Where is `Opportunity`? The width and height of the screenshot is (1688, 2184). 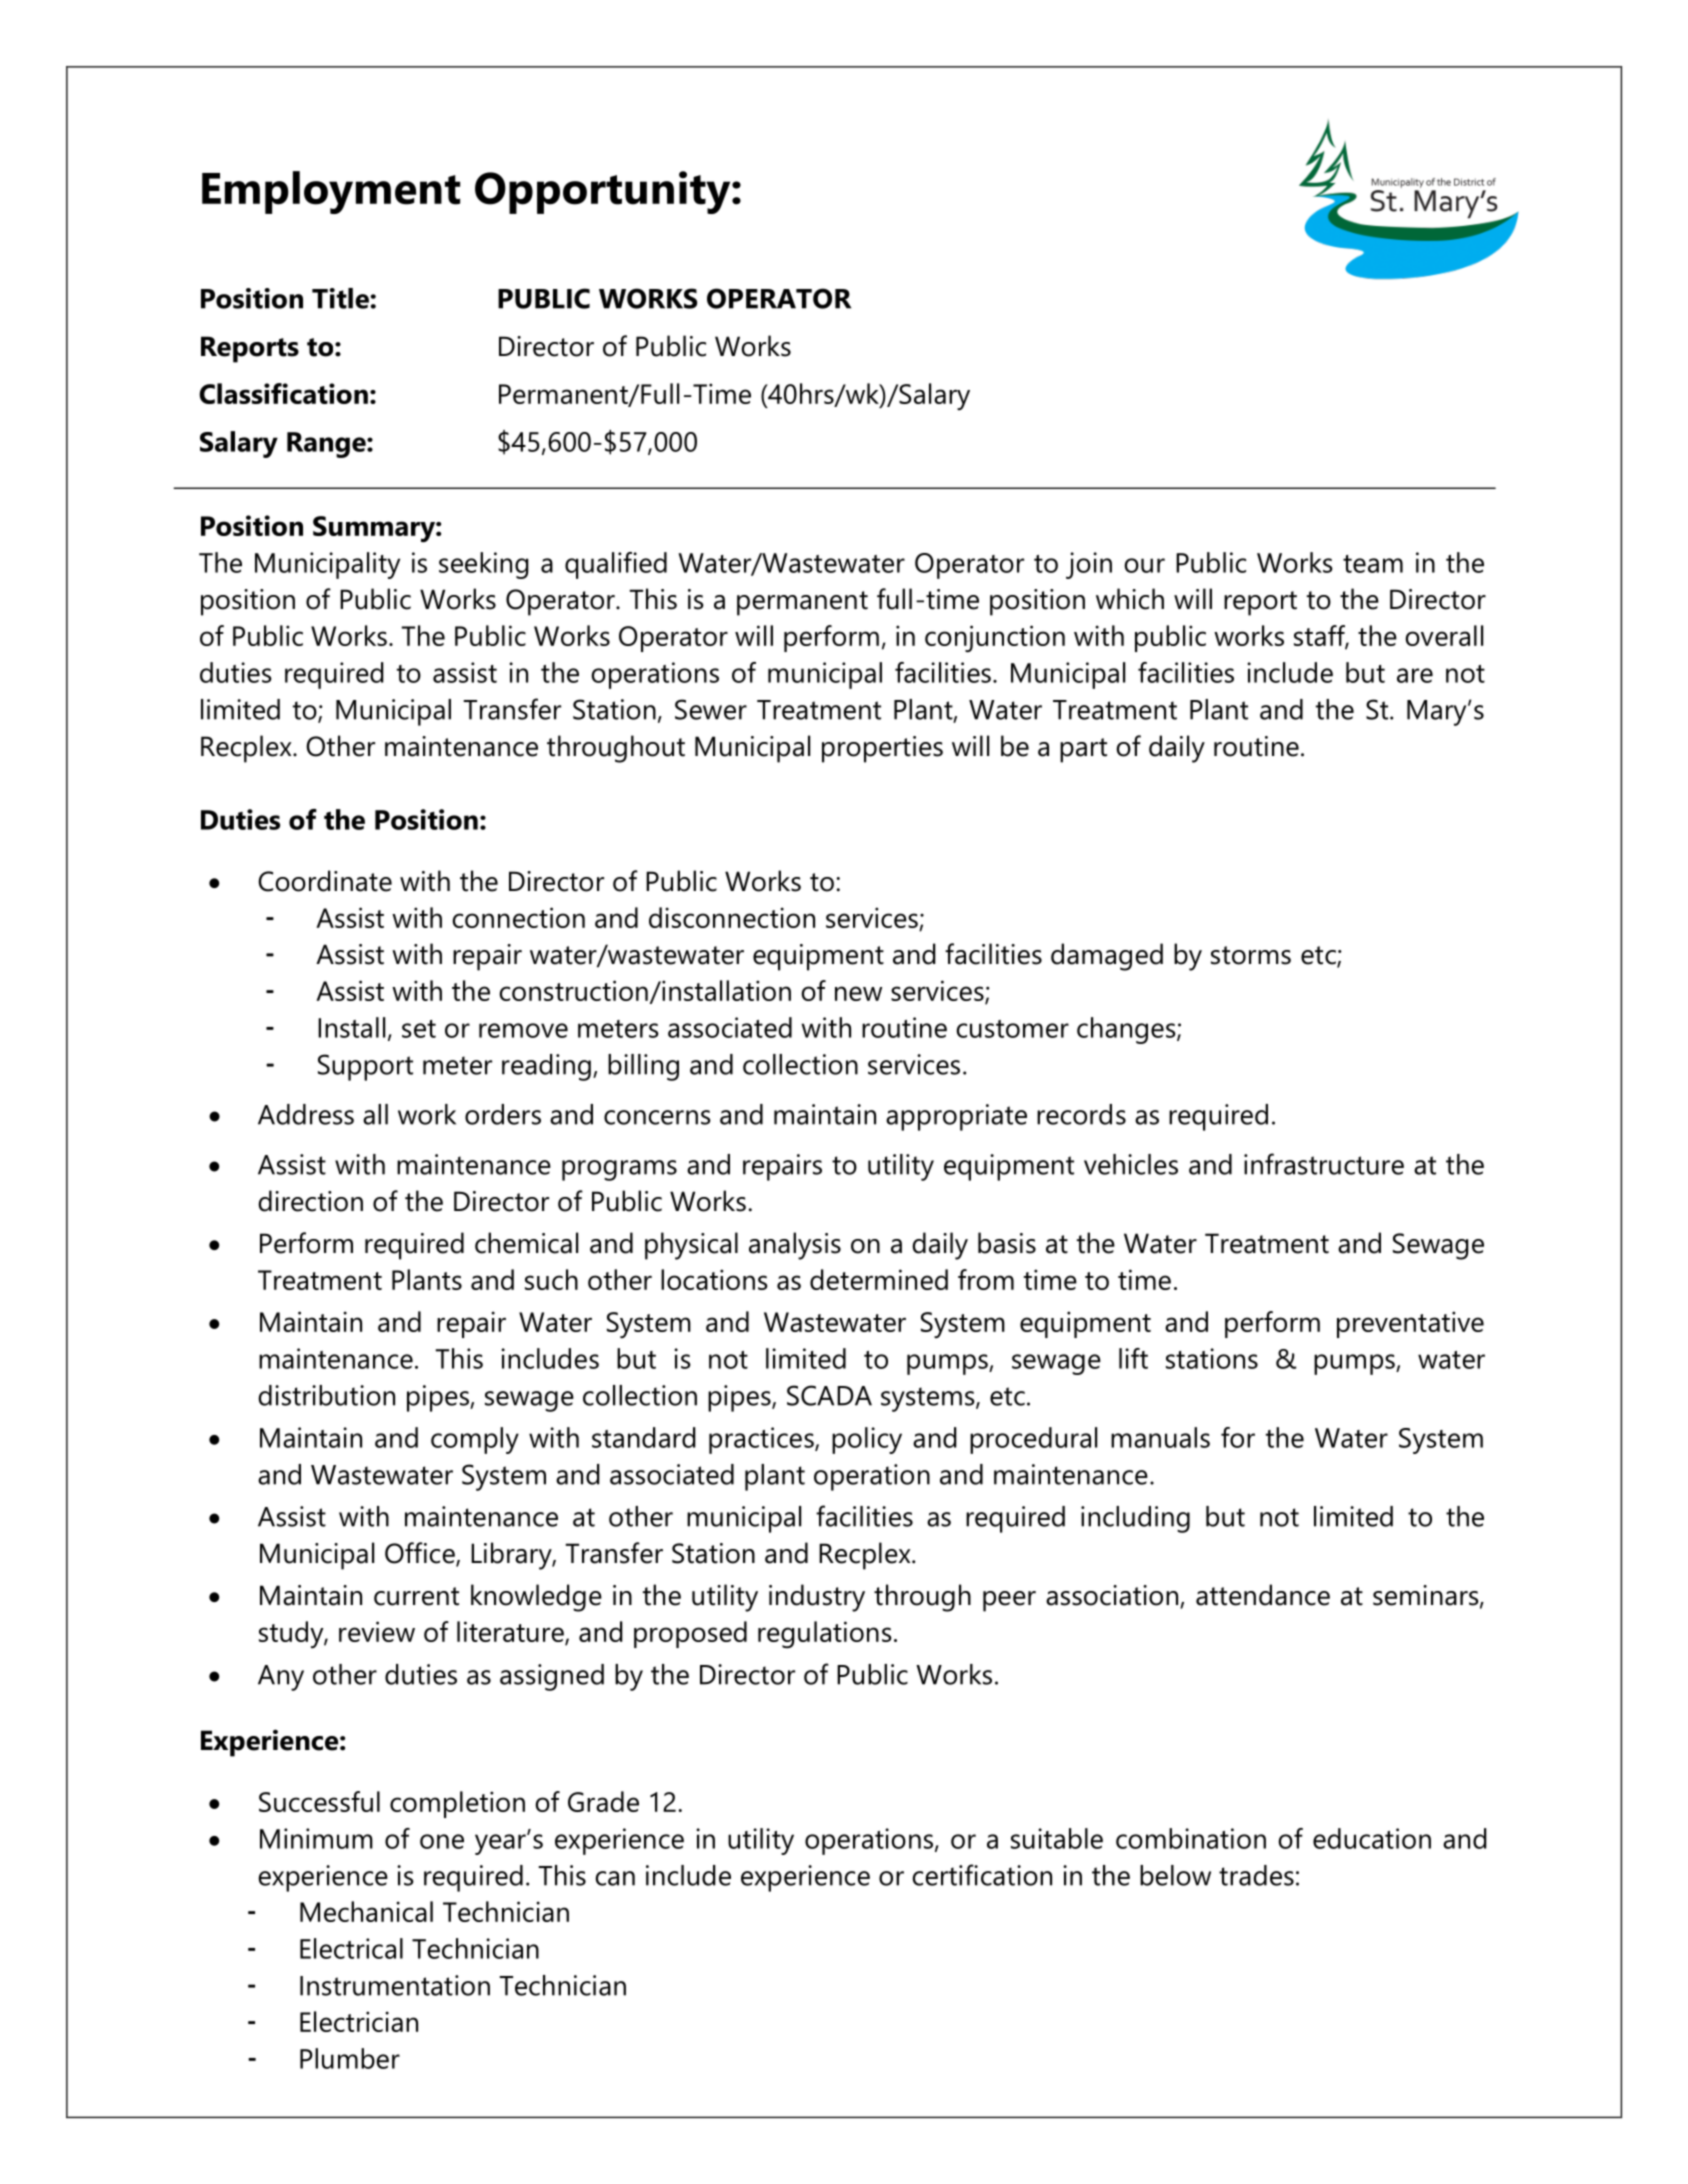
Opportunity is located at coordinates (604, 192).
